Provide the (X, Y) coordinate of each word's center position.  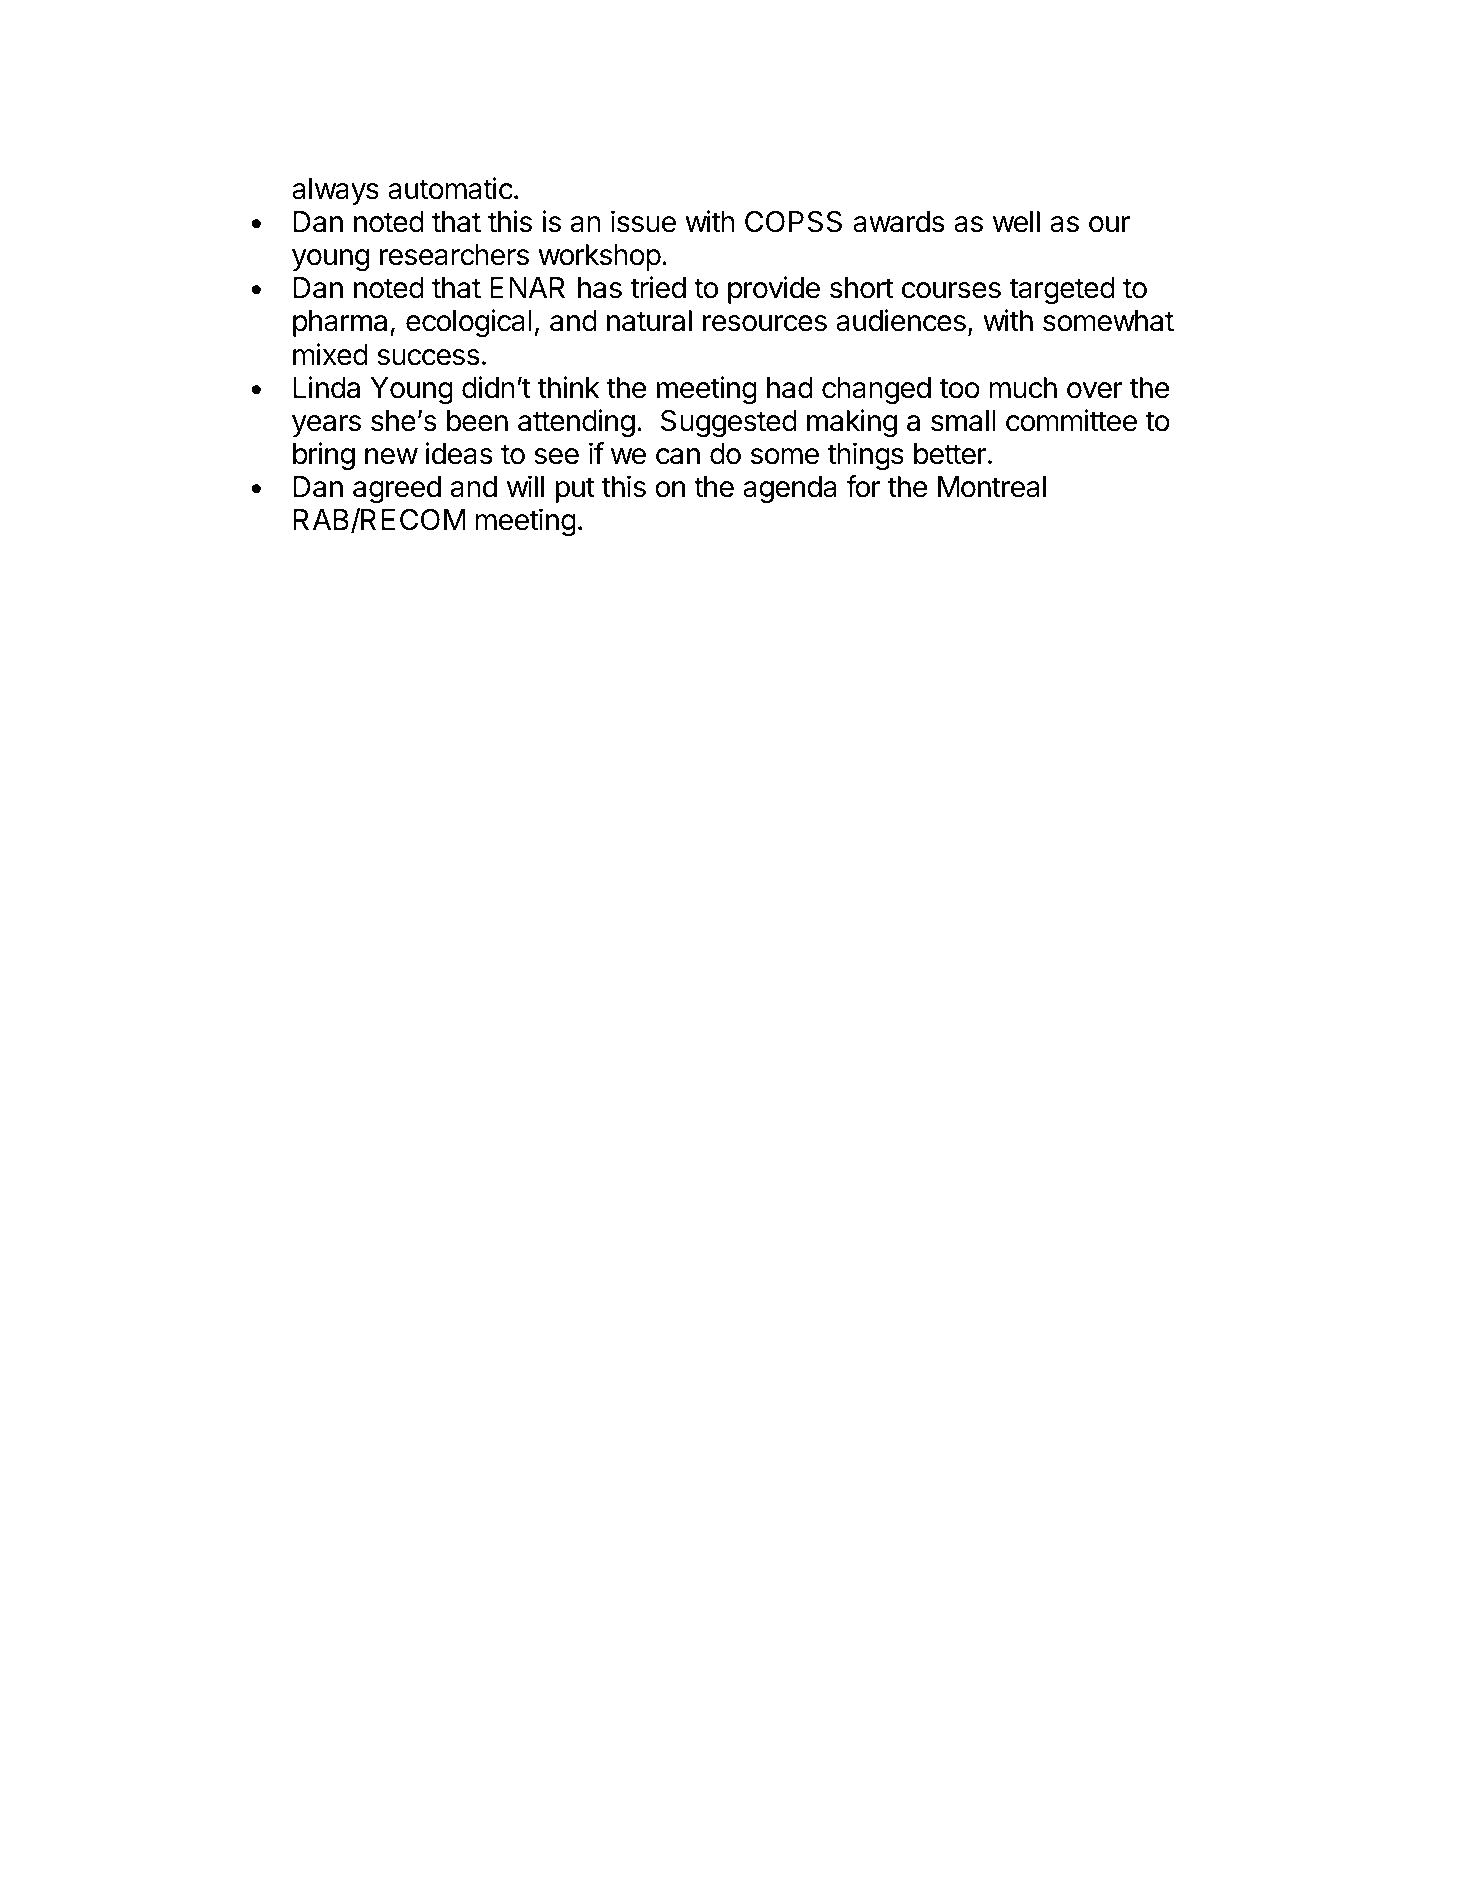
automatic (450, 188)
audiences (901, 320)
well (1016, 222)
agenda (789, 489)
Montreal (992, 487)
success (428, 357)
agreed (397, 489)
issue (643, 221)
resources (765, 323)
